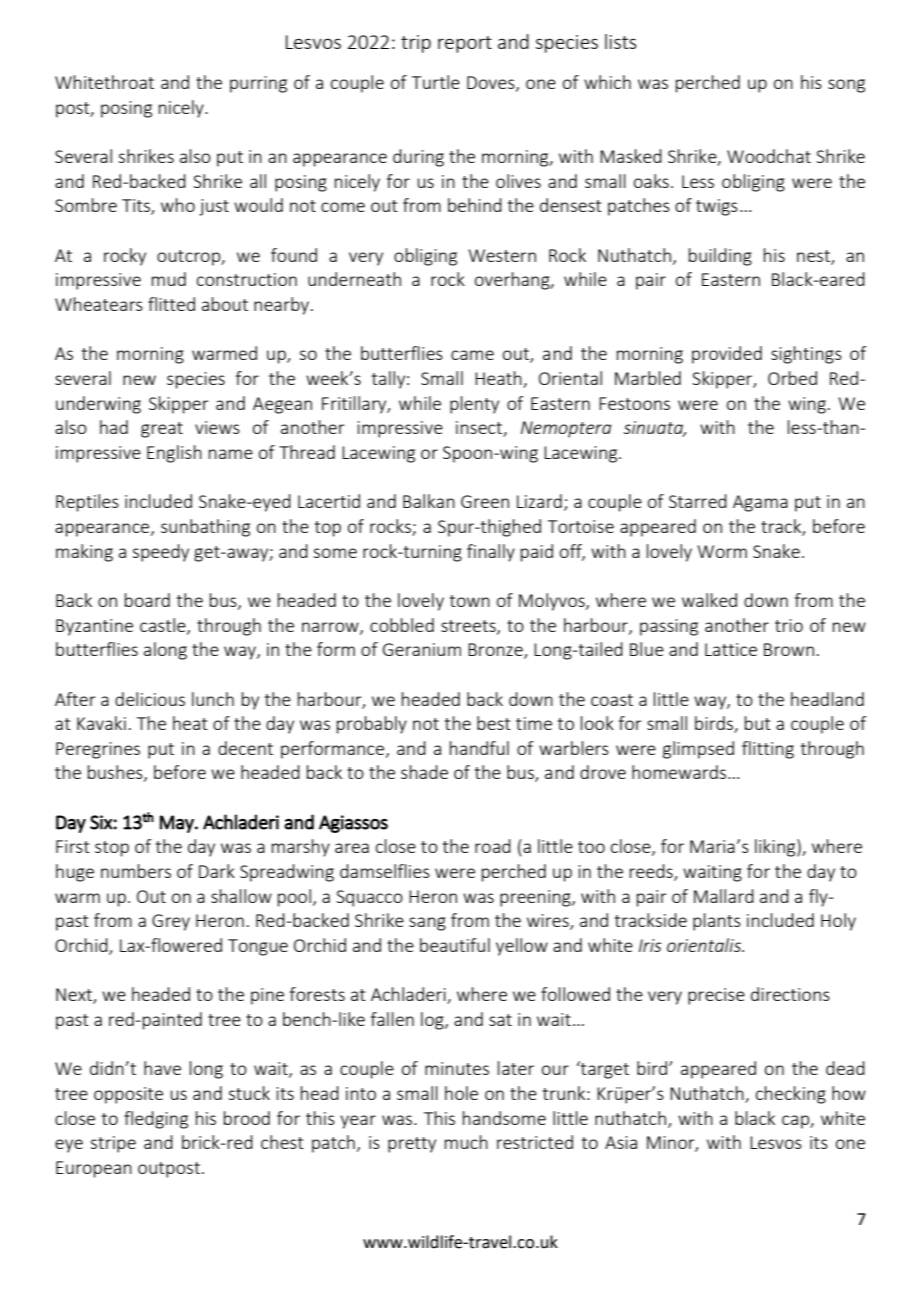 This screenshot has height=1308, width=924. I want to click on trio, so click(789, 625).
